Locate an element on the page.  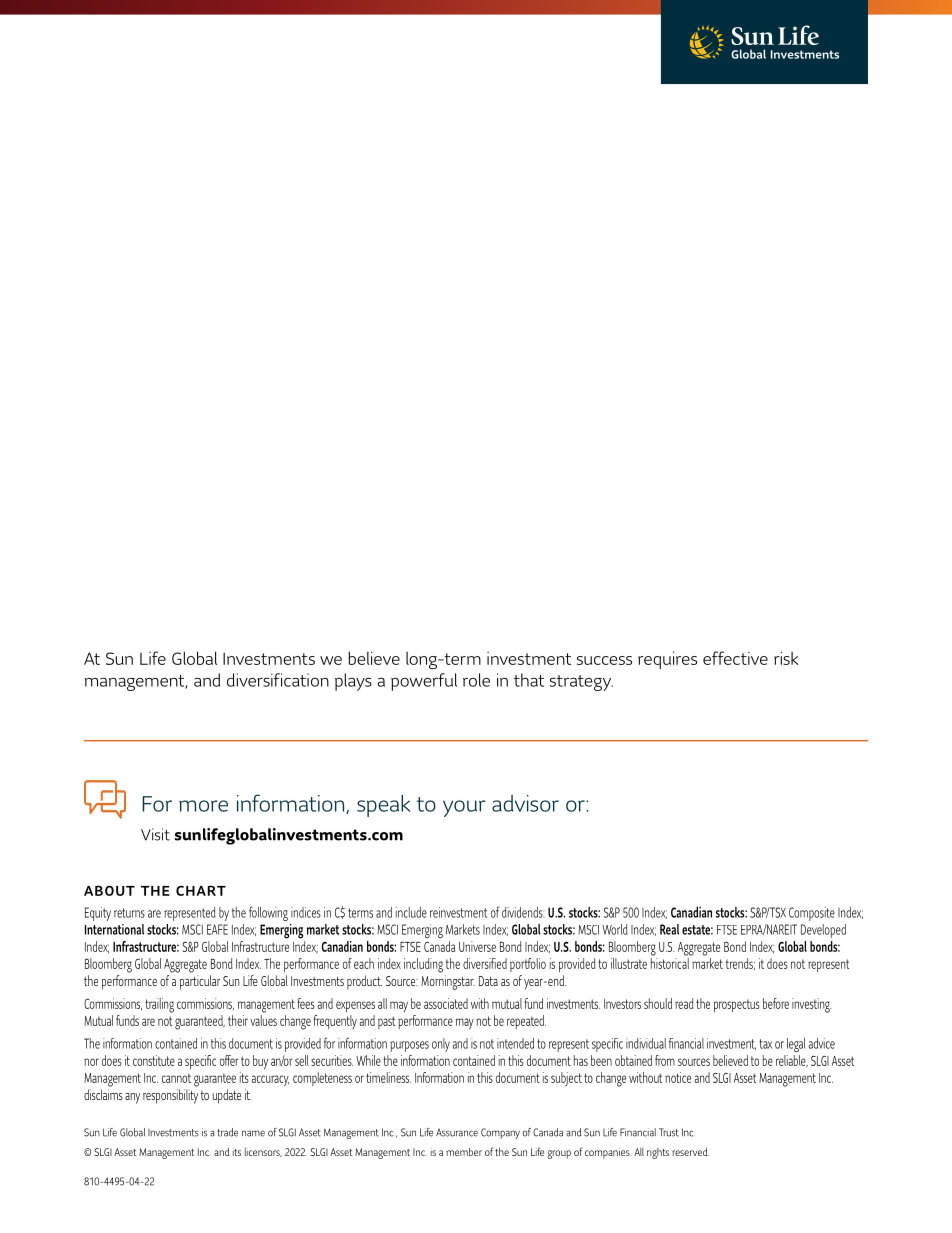
role is located at coordinates (476, 680).
